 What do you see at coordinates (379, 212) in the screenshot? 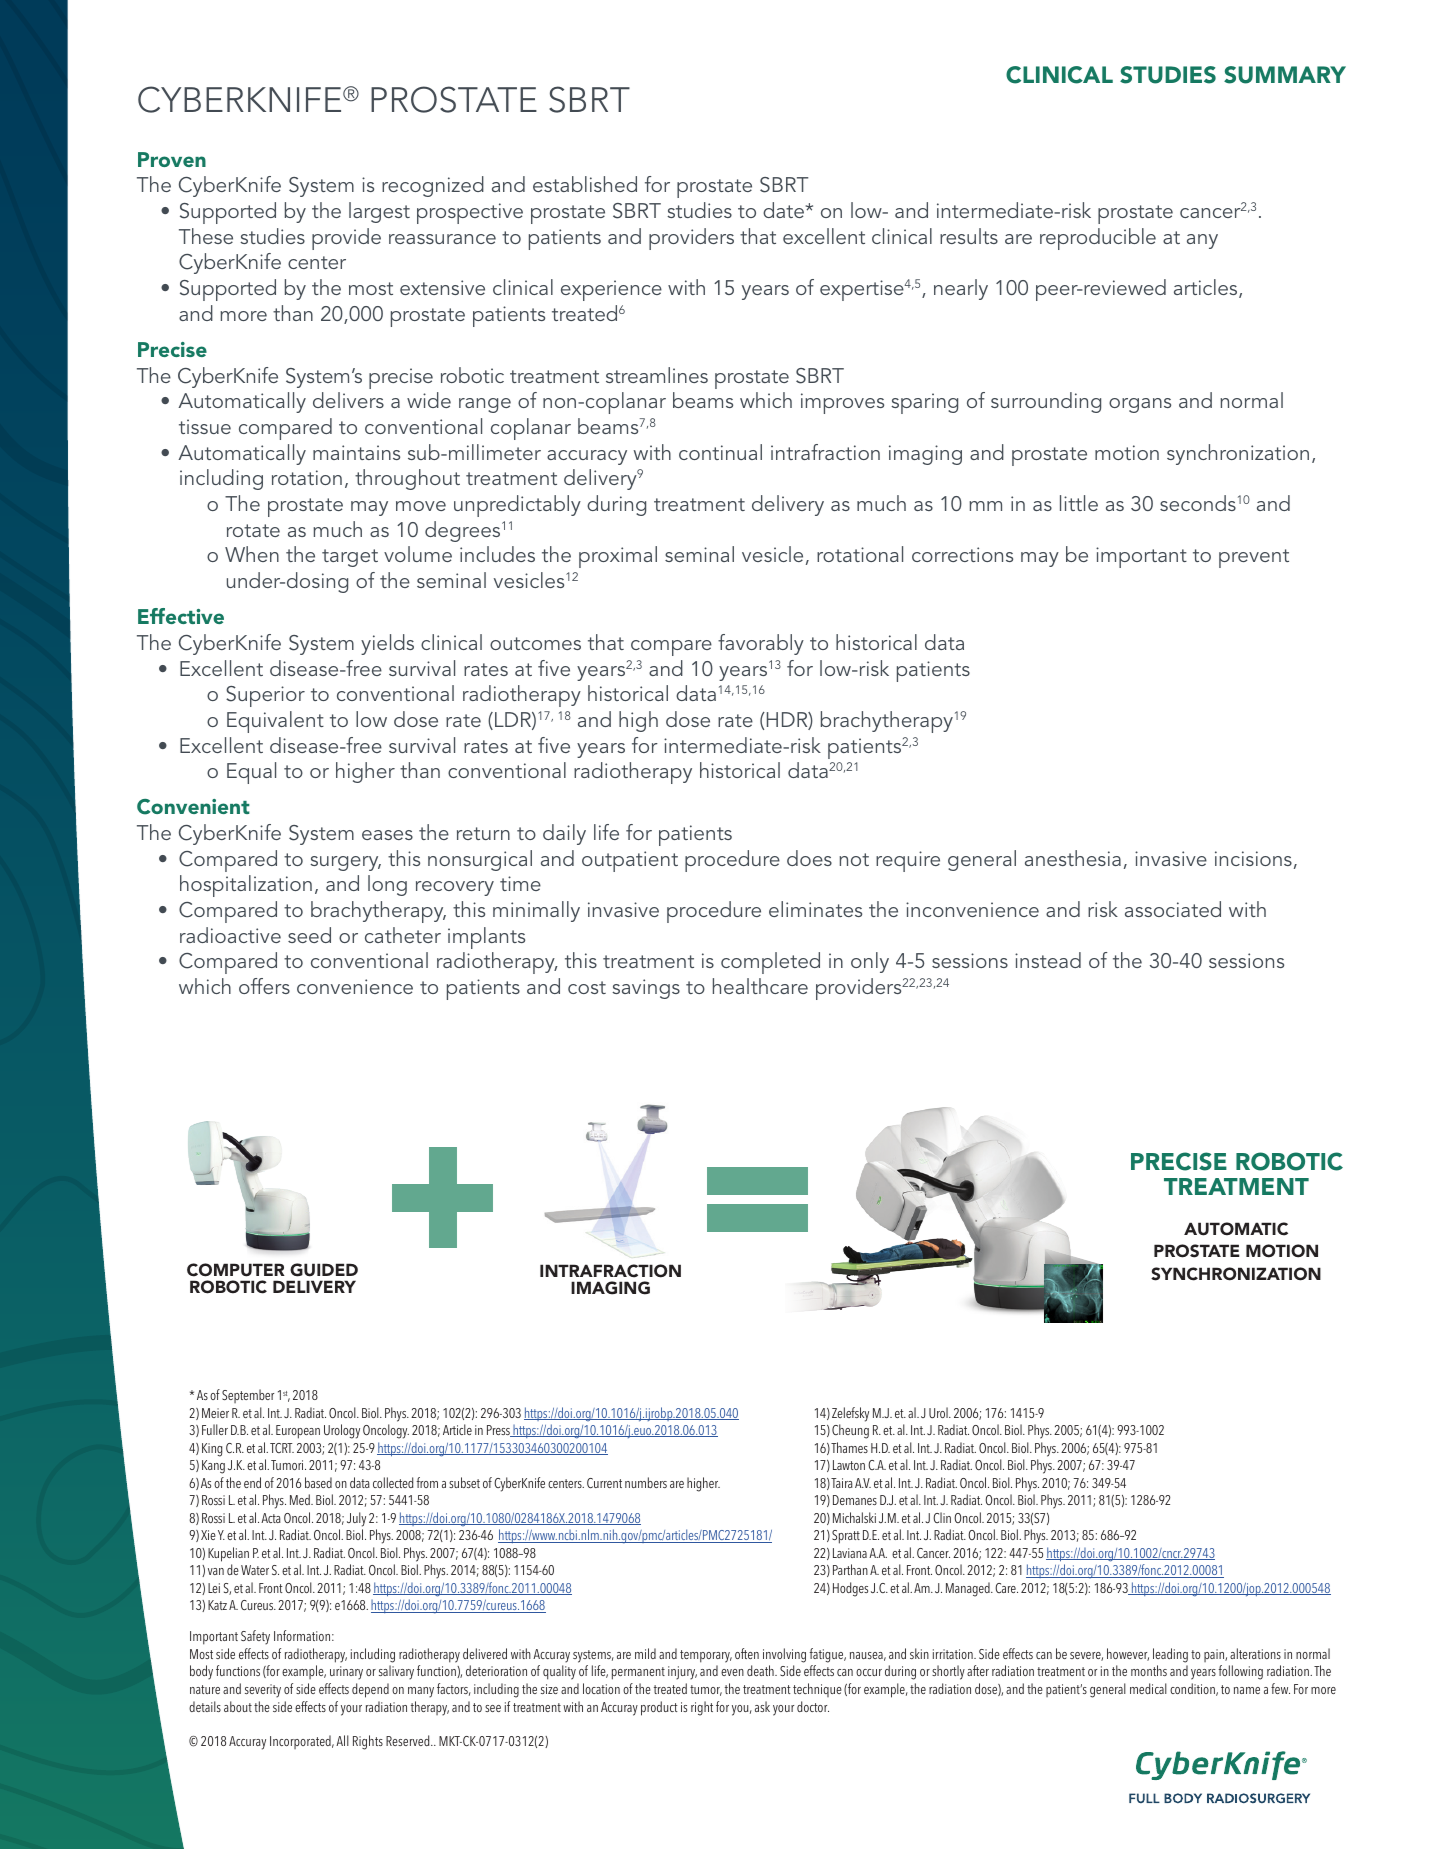
I see `largest` at bounding box center [379, 212].
